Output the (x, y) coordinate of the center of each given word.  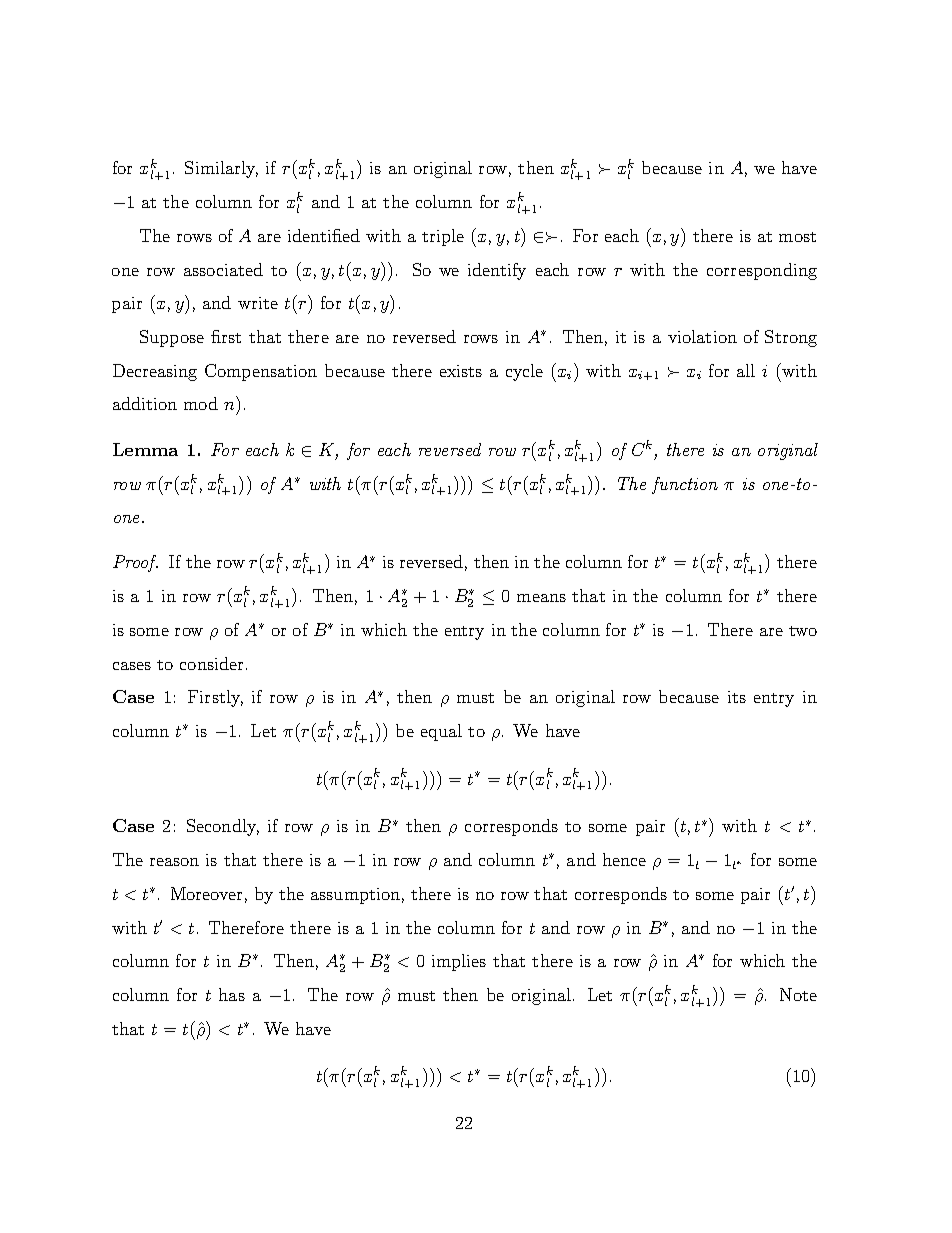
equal (441, 732)
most (797, 237)
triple (443, 237)
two (803, 631)
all (746, 370)
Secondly (223, 827)
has (232, 994)
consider (211, 663)
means (541, 598)
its (737, 697)
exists (461, 371)
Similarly (221, 169)
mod (201, 403)
